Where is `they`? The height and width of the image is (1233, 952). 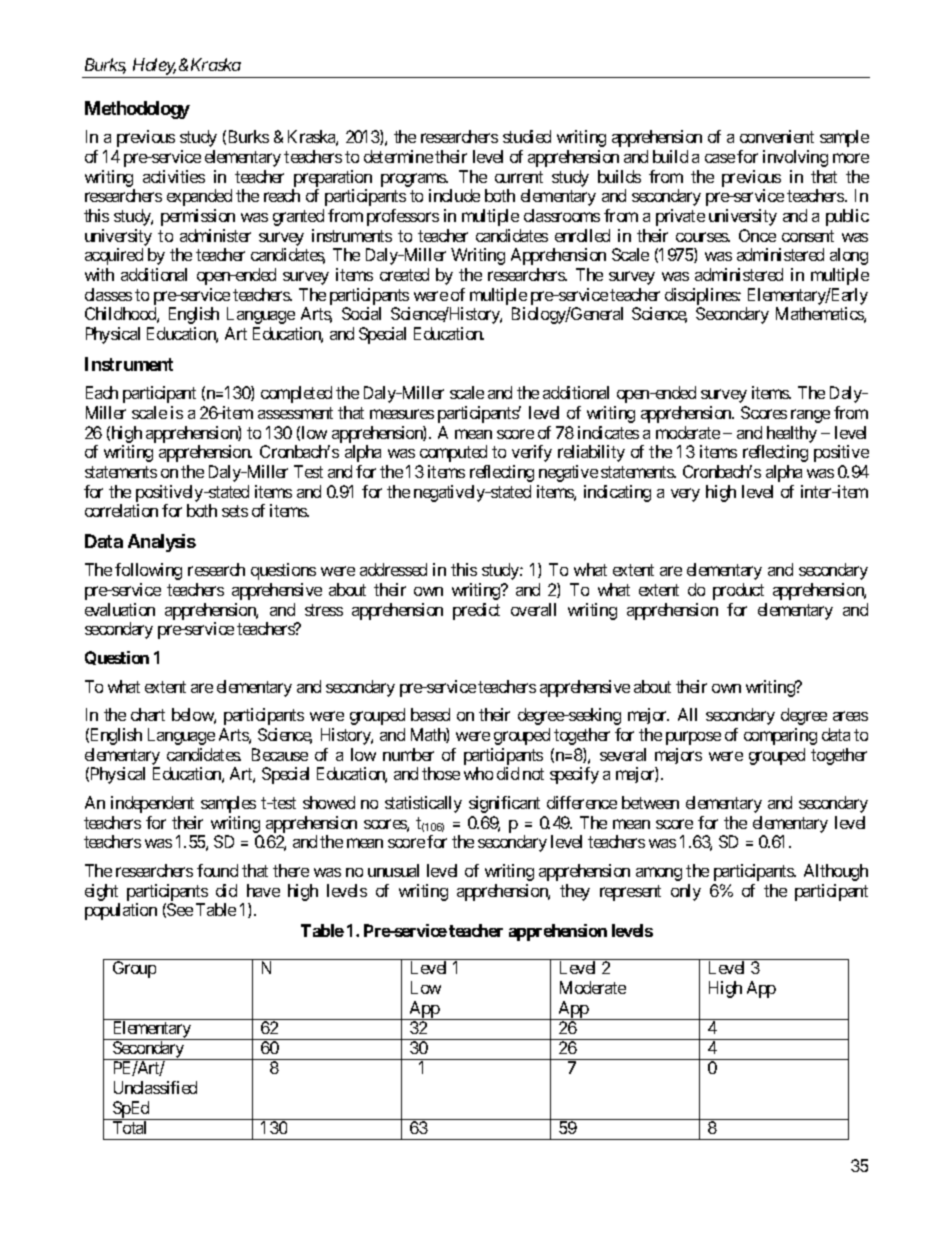
they is located at coordinates (575, 892).
